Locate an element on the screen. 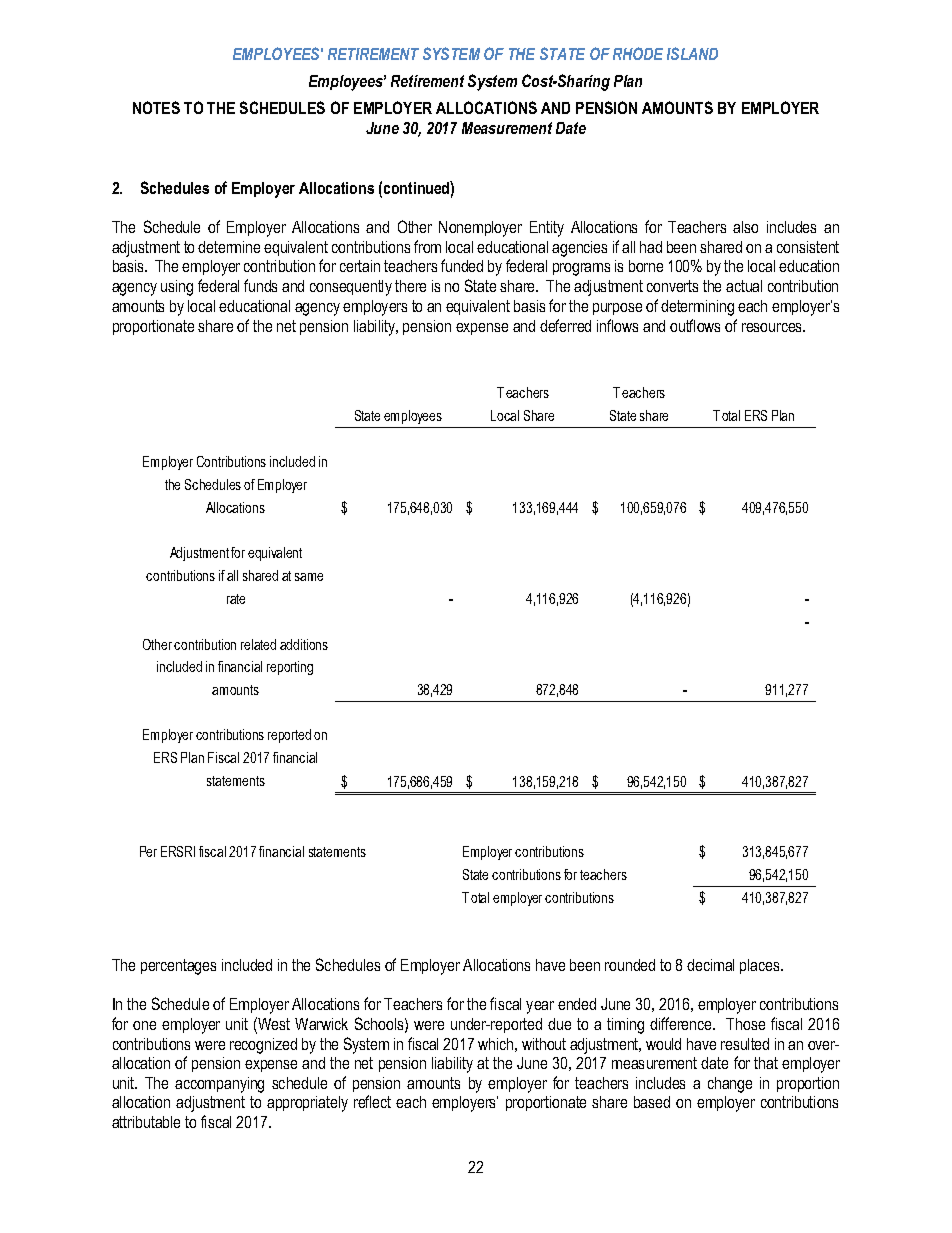  NOTES is located at coordinates (156, 107).
